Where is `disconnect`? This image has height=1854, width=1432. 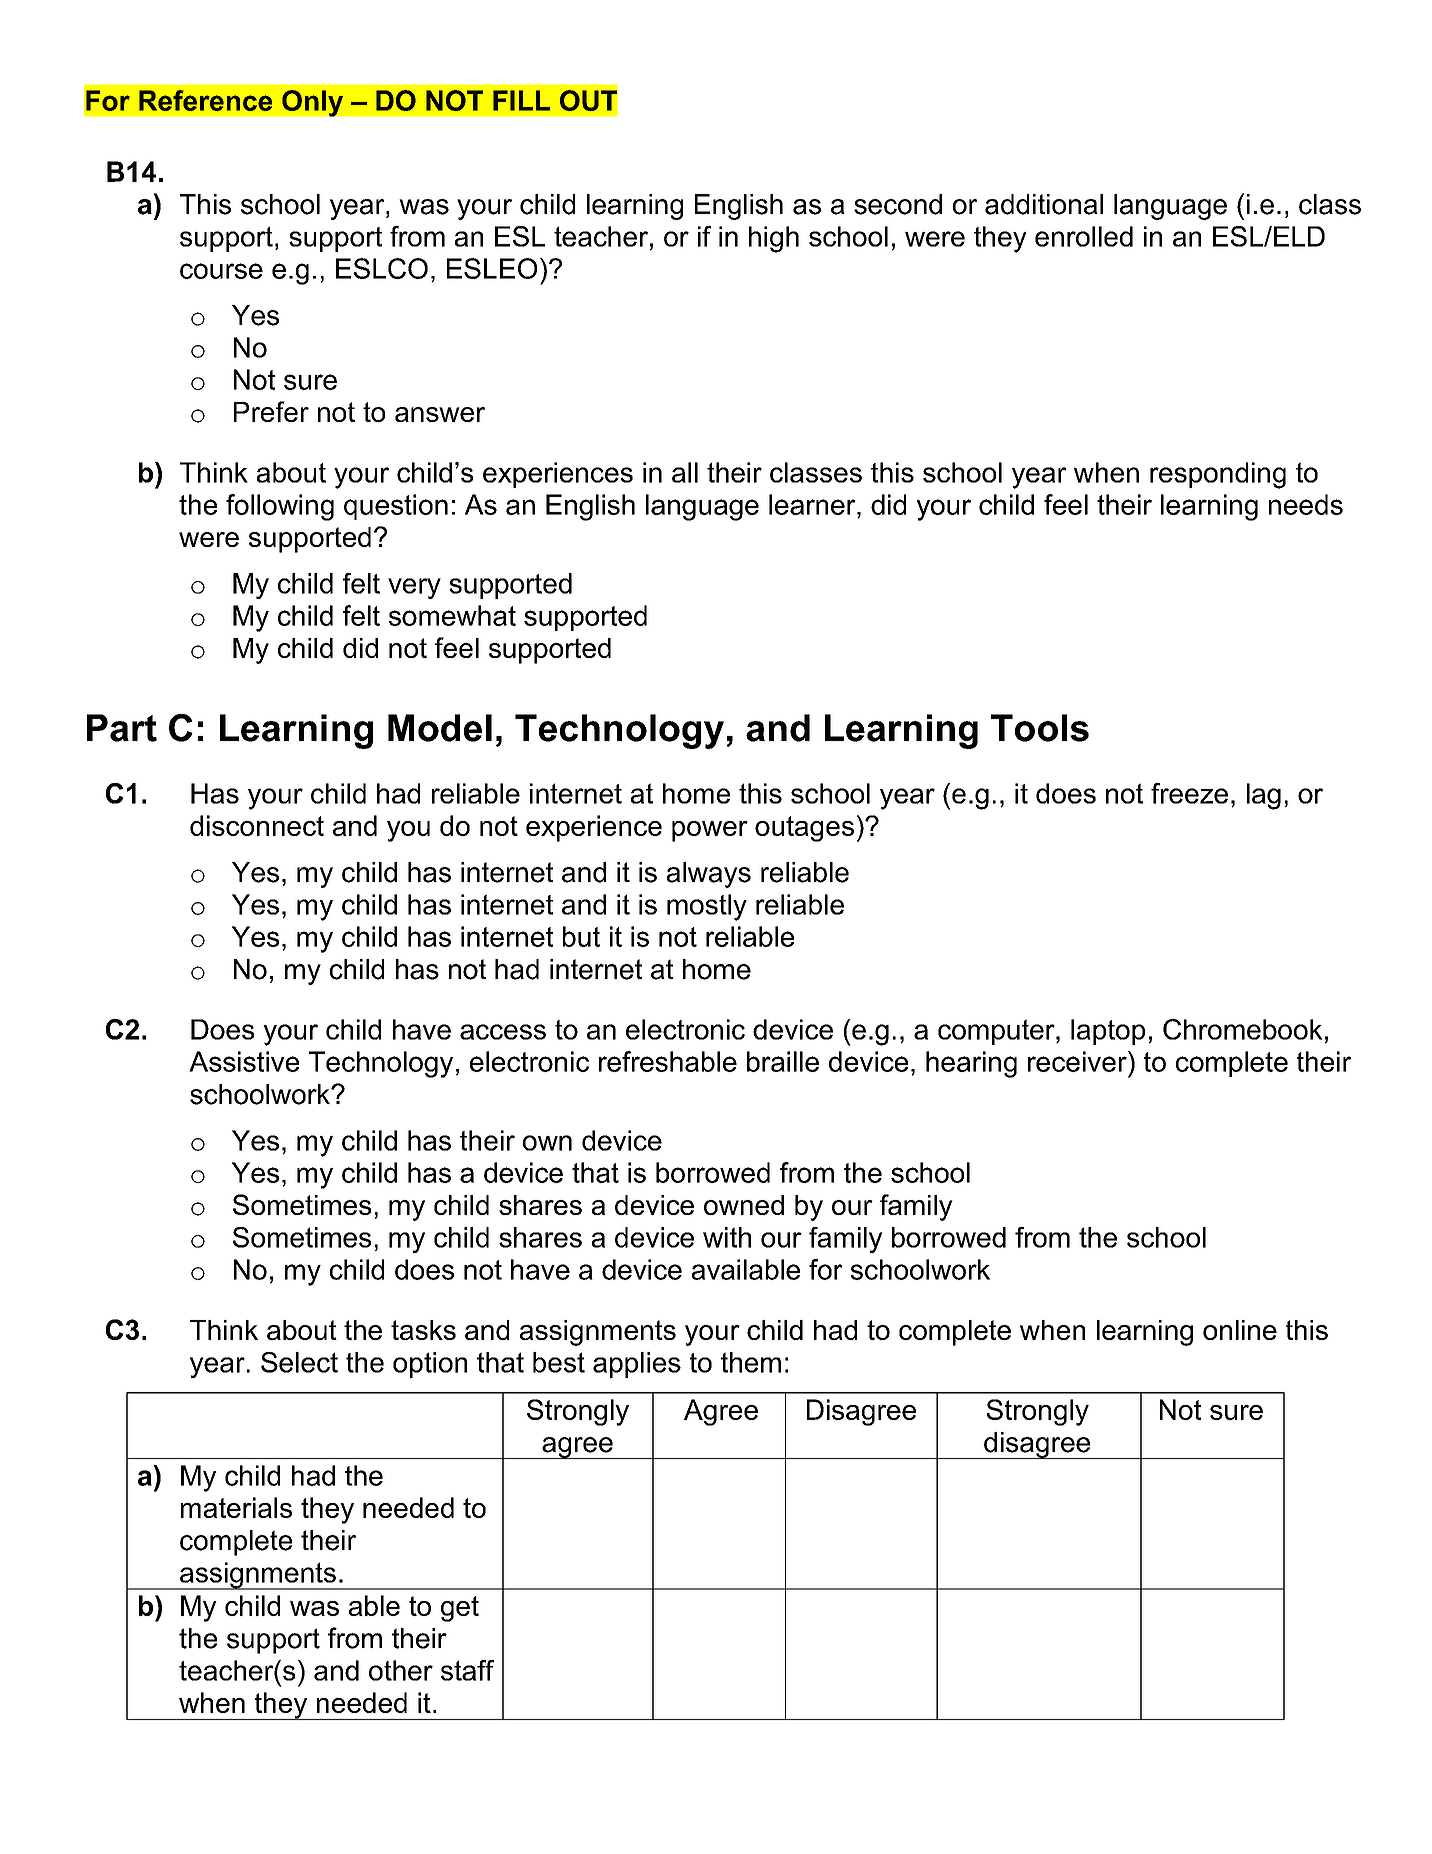
disconnect is located at coordinates (257, 825).
